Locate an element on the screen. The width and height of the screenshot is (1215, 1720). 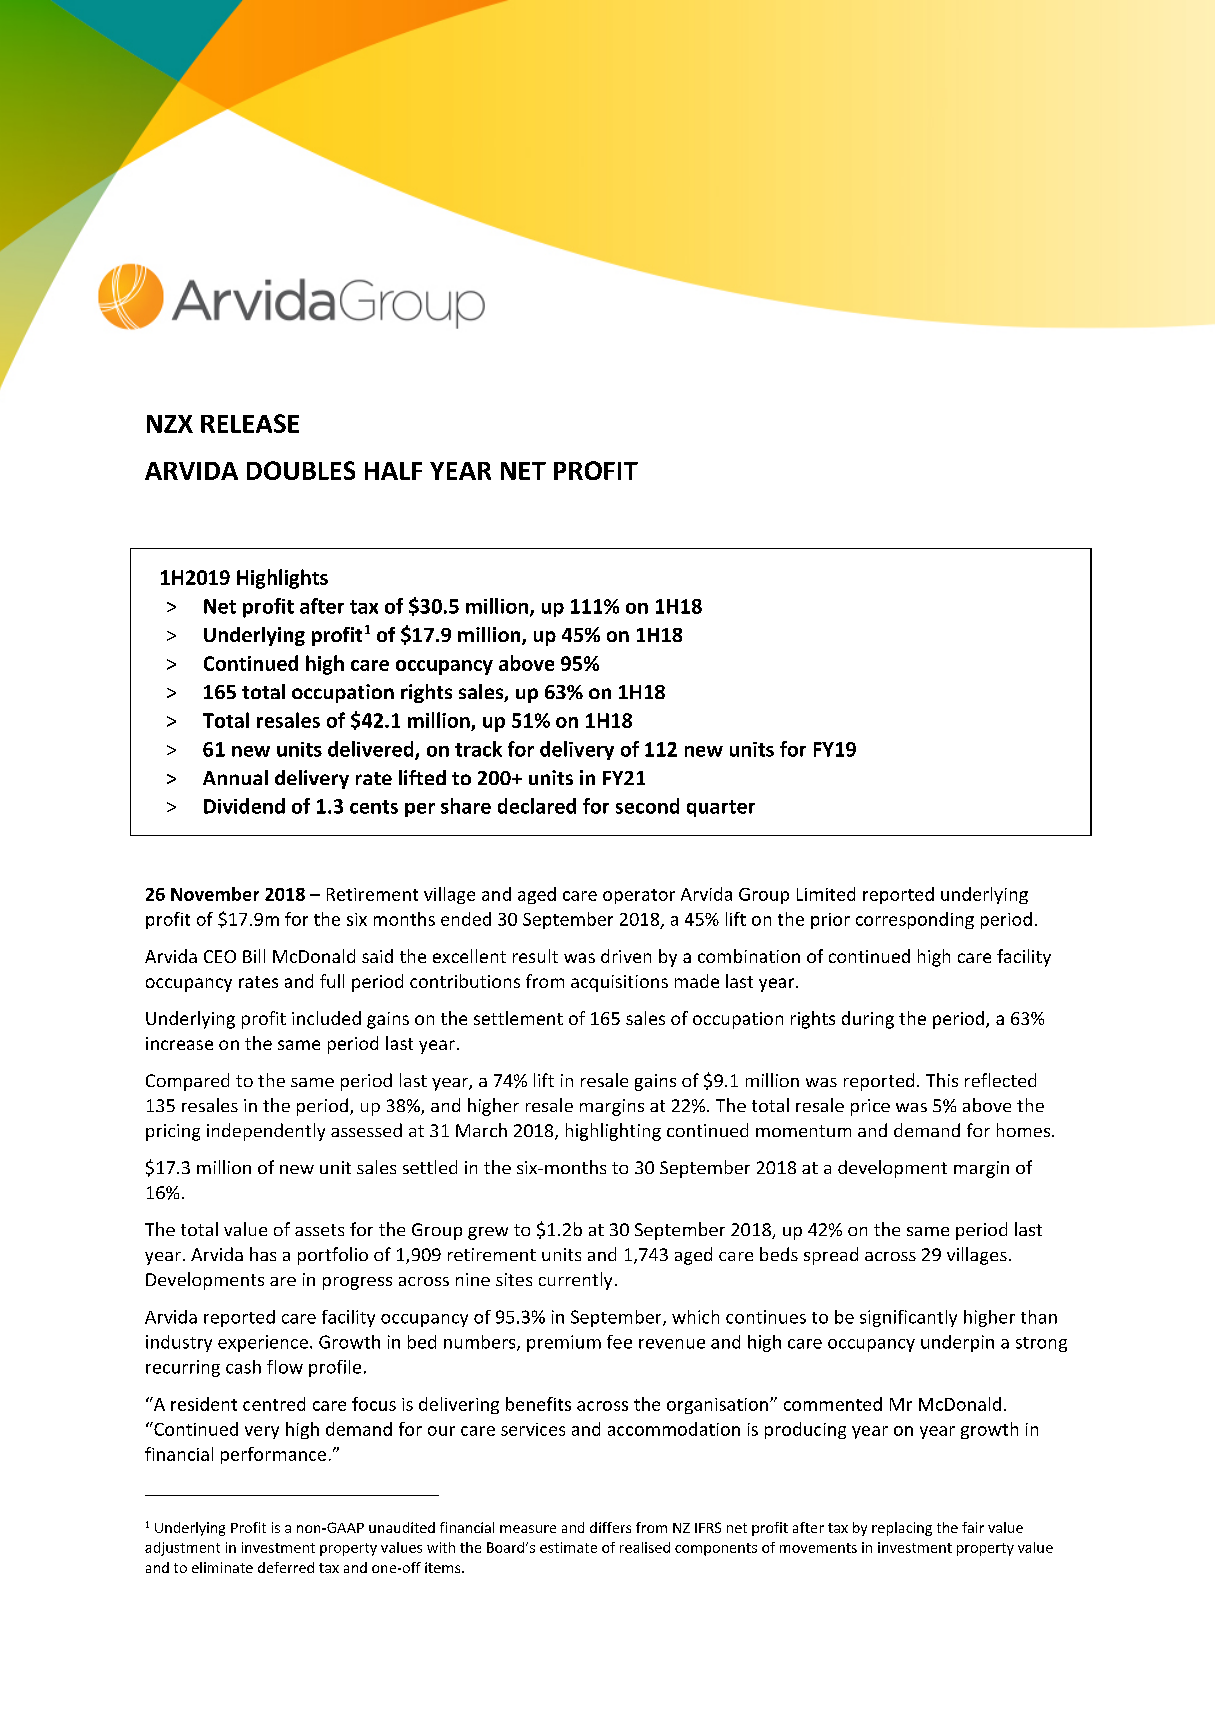
differs is located at coordinates (610, 1527).
